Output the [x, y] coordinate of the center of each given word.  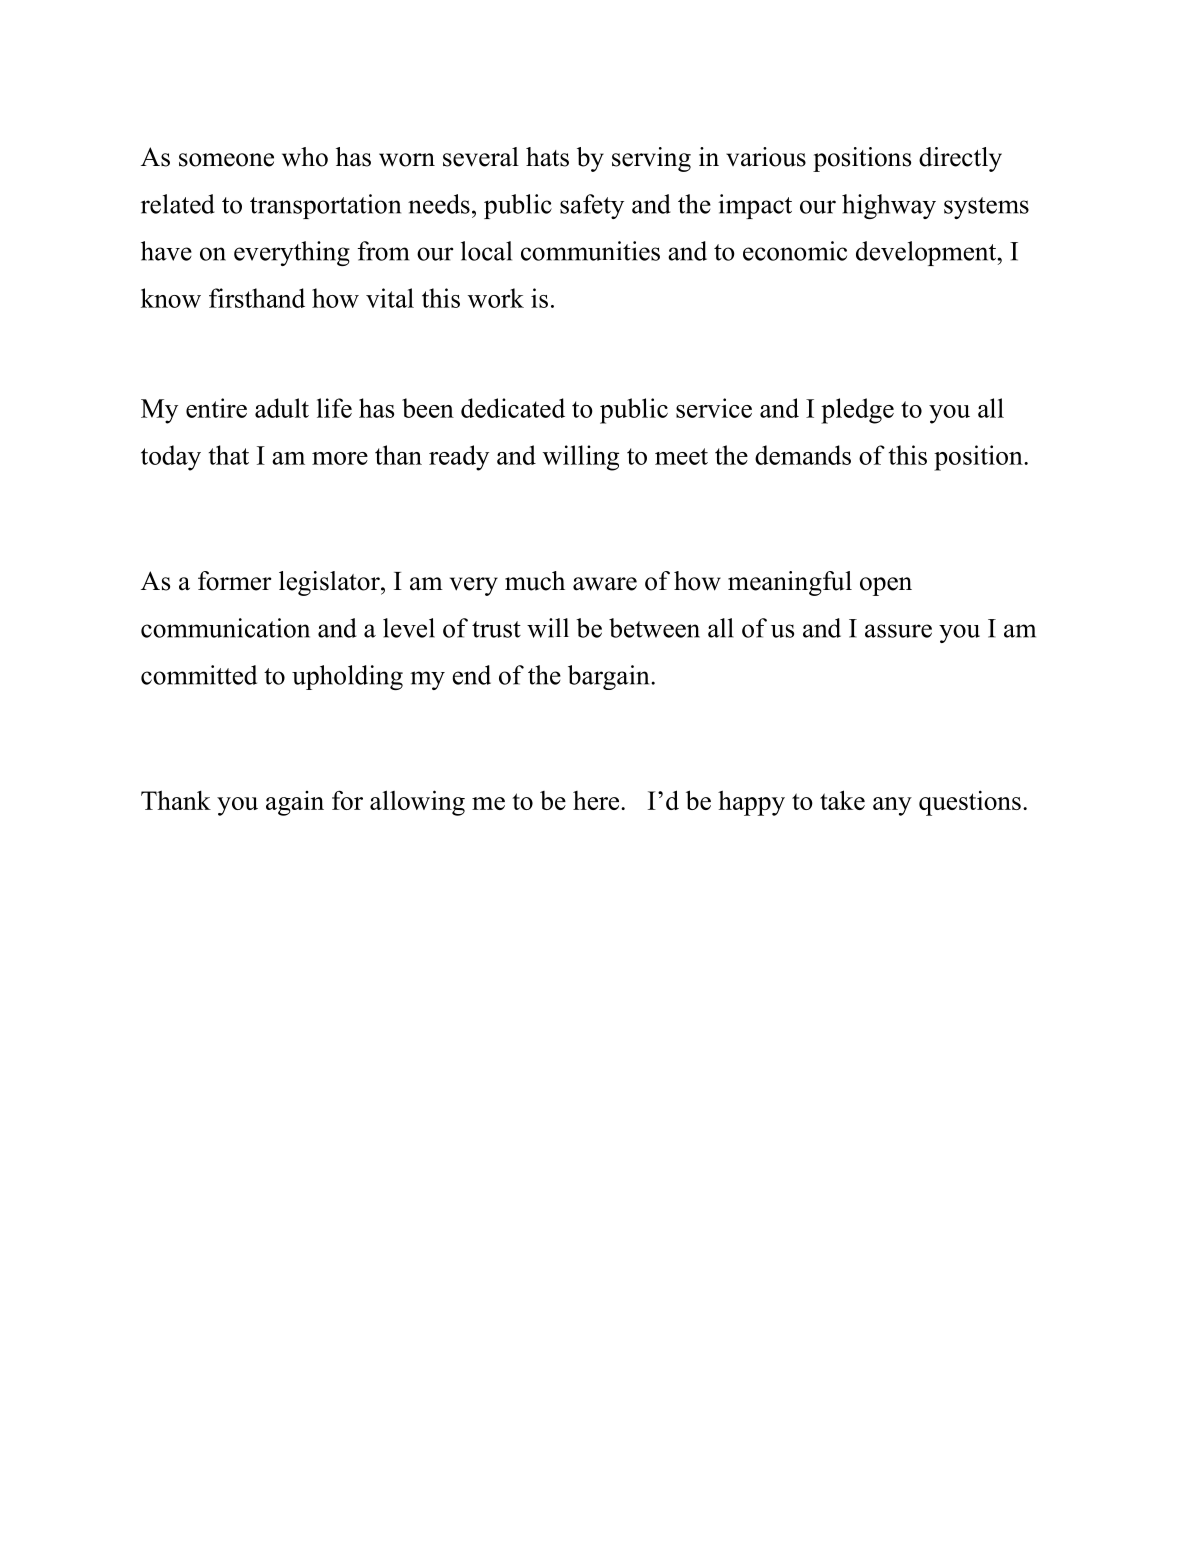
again [295, 803]
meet [681, 456]
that [229, 455]
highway [889, 206]
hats [547, 157]
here [596, 800]
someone [226, 160]
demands [803, 455]
